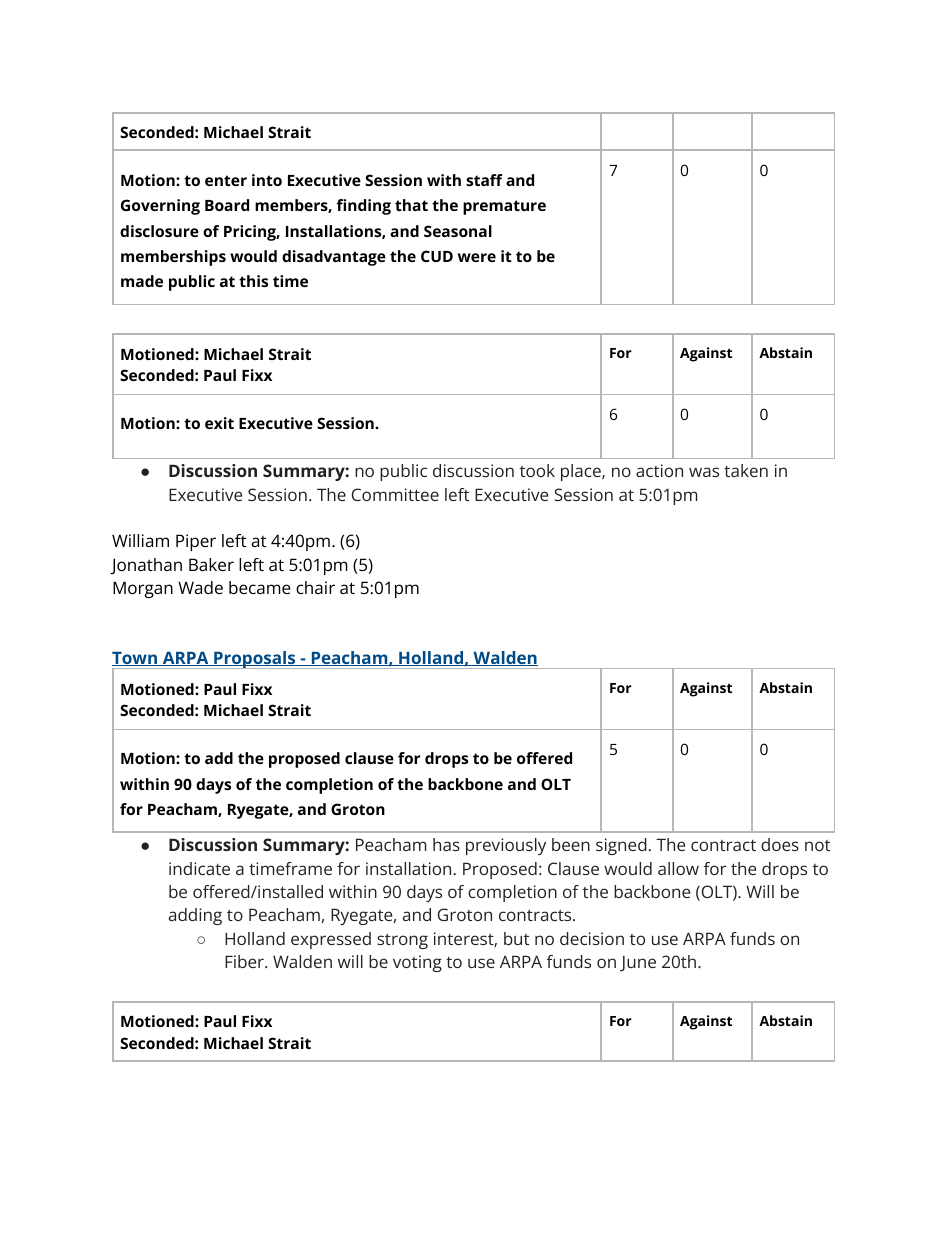 The height and width of the screenshot is (1233, 952). I want to click on was, so click(704, 472).
